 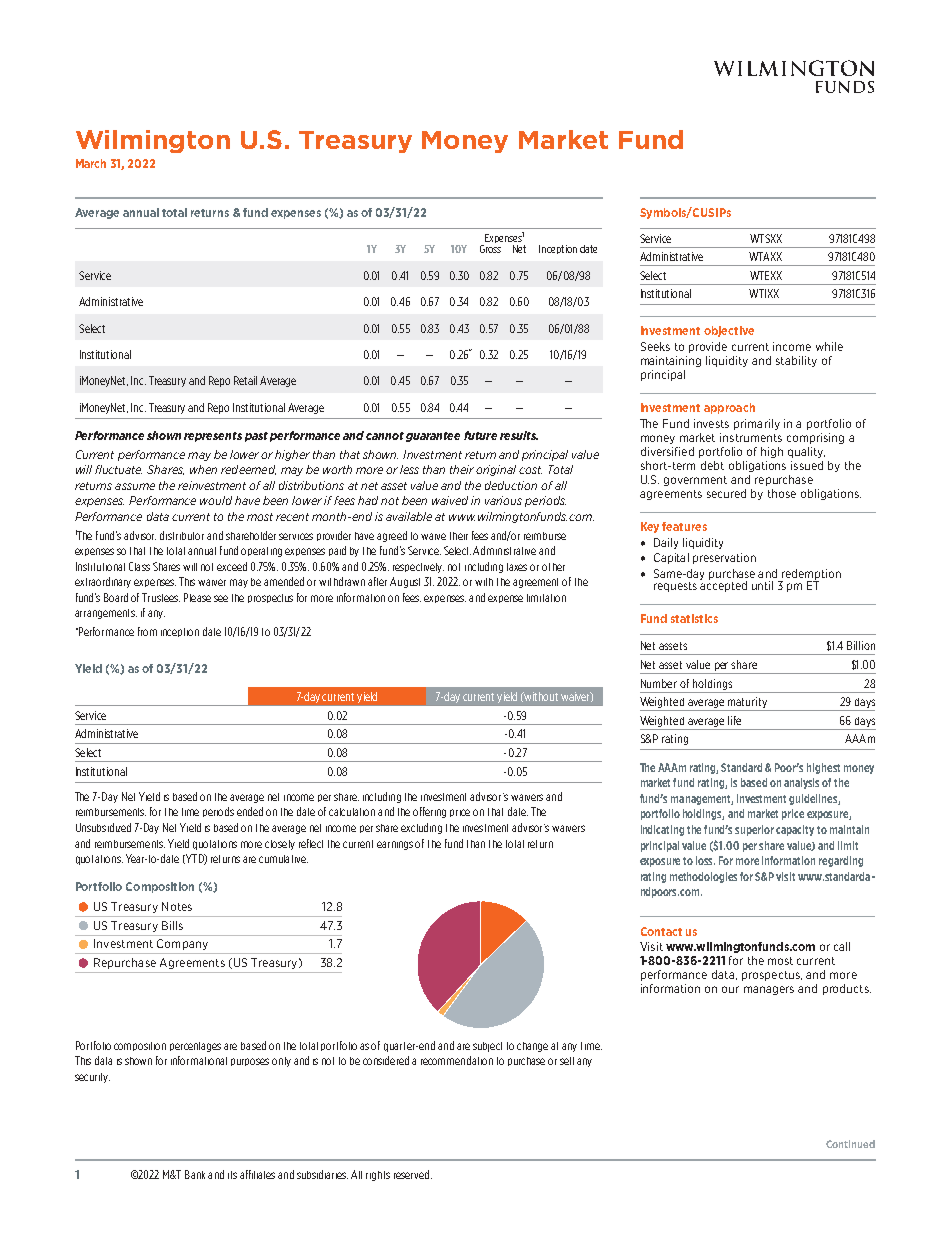 What do you see at coordinates (195, 1174) in the screenshot?
I see `Bank` at bounding box center [195, 1174].
